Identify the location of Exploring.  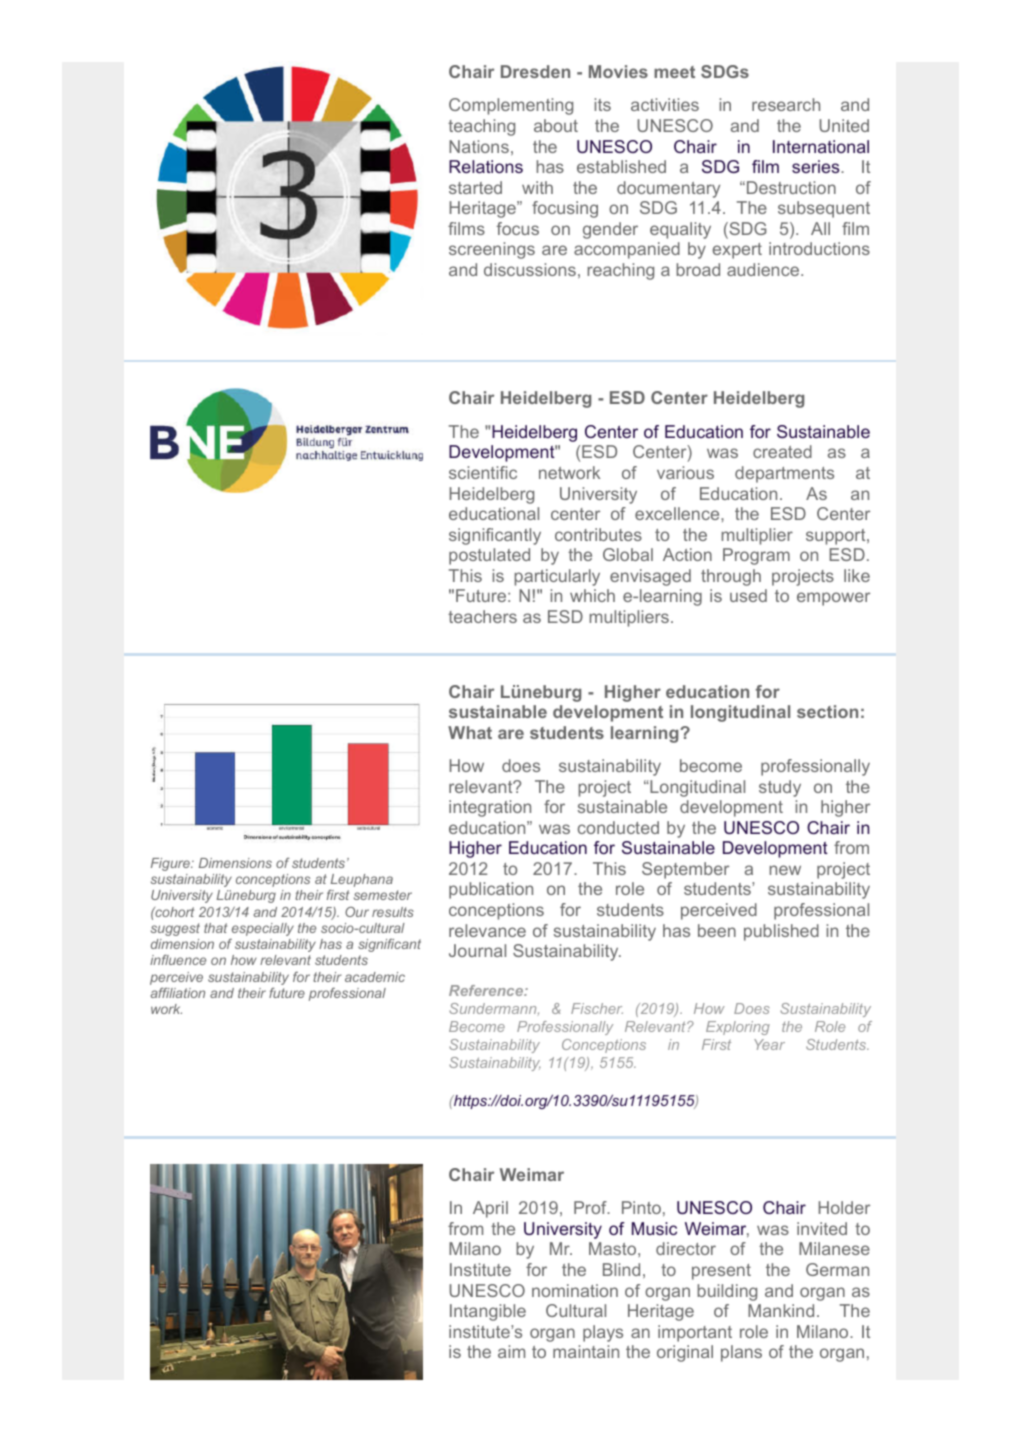
(738, 1028).
